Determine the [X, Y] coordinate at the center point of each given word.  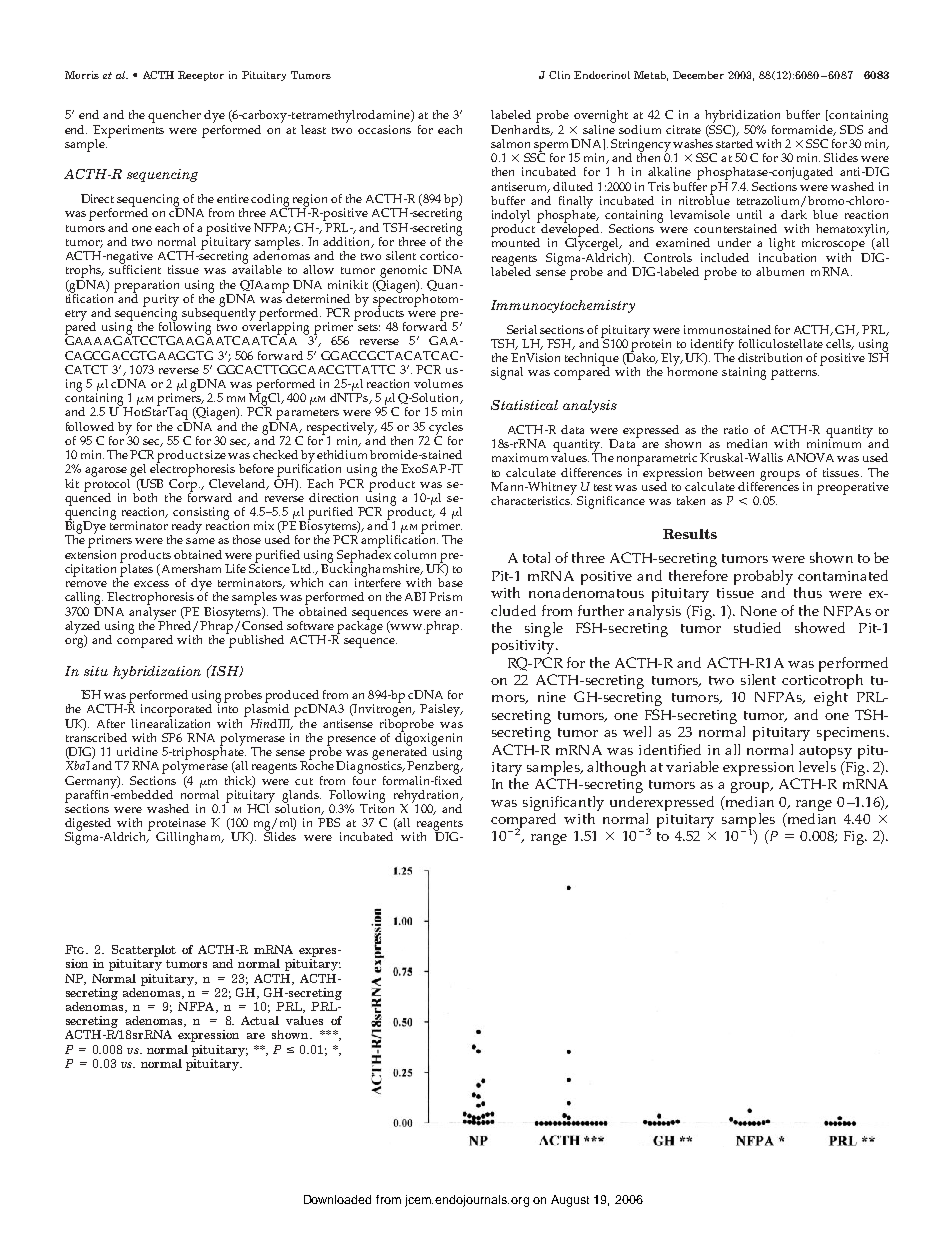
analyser [152, 613]
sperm [550, 148]
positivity [524, 647]
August [570, 1201]
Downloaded [337, 1199]
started [734, 142]
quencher [174, 116]
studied [757, 627]
